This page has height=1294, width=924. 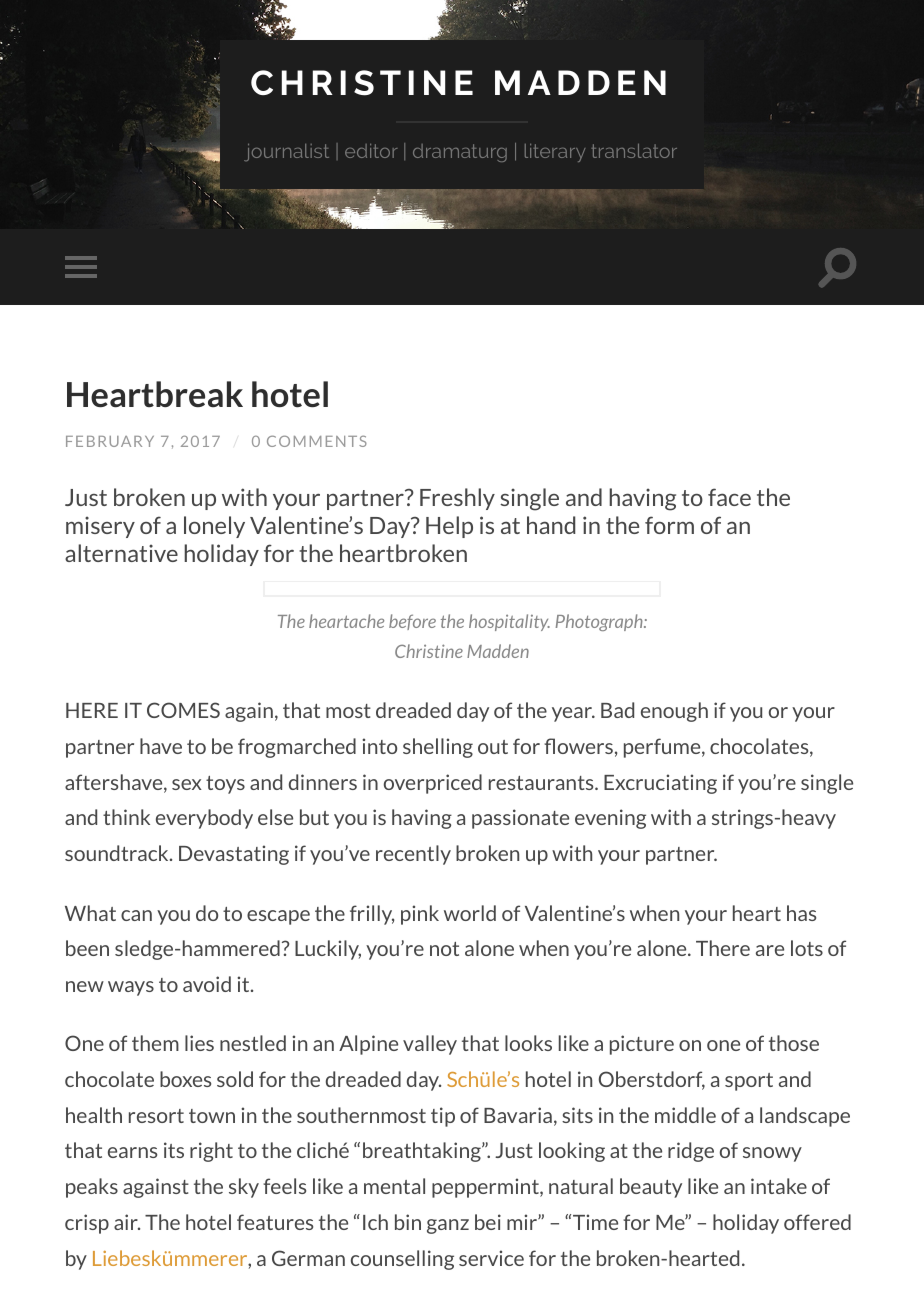 I want to click on translator, so click(x=634, y=151).
